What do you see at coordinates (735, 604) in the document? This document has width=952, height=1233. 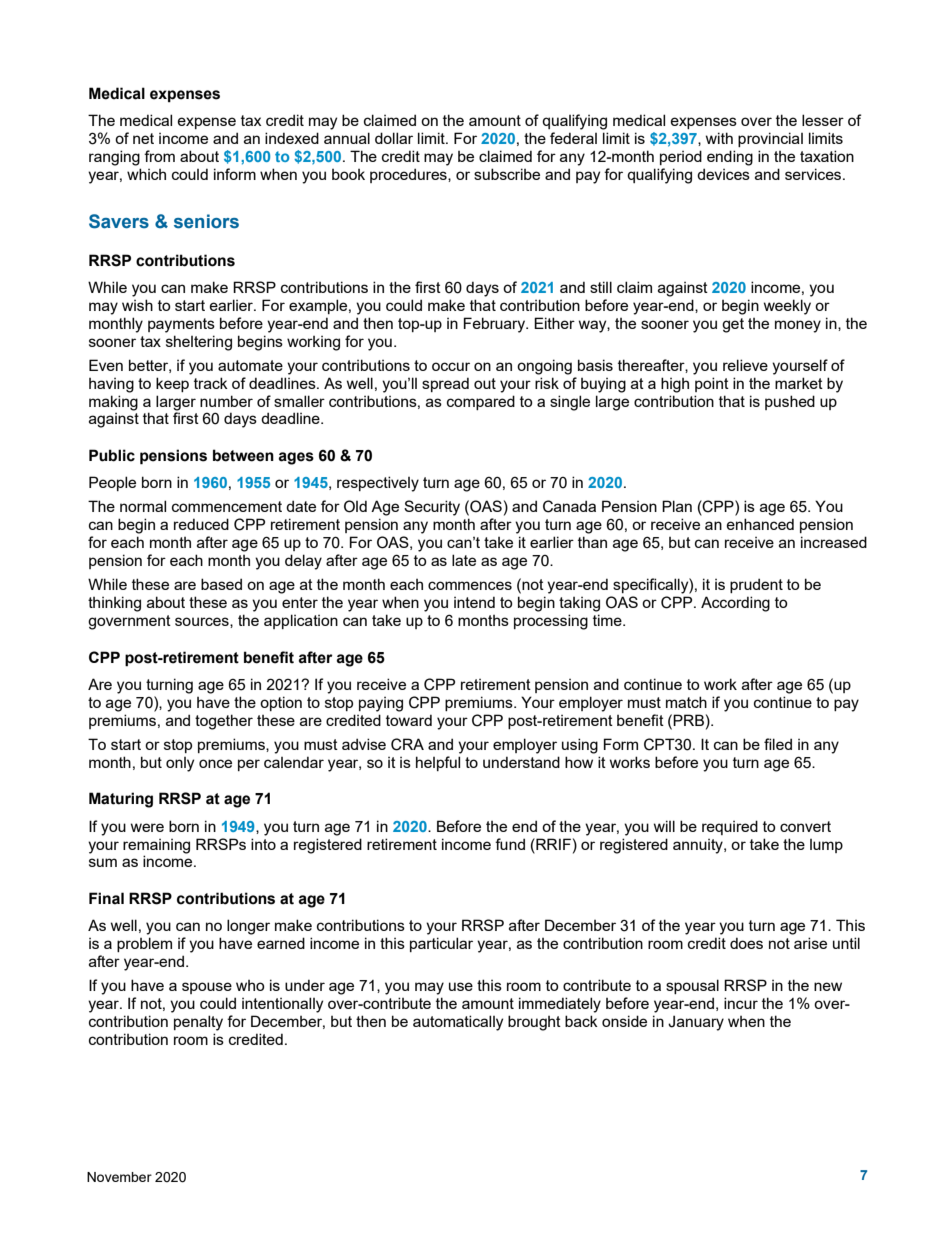 I see `According` at bounding box center [735, 604].
